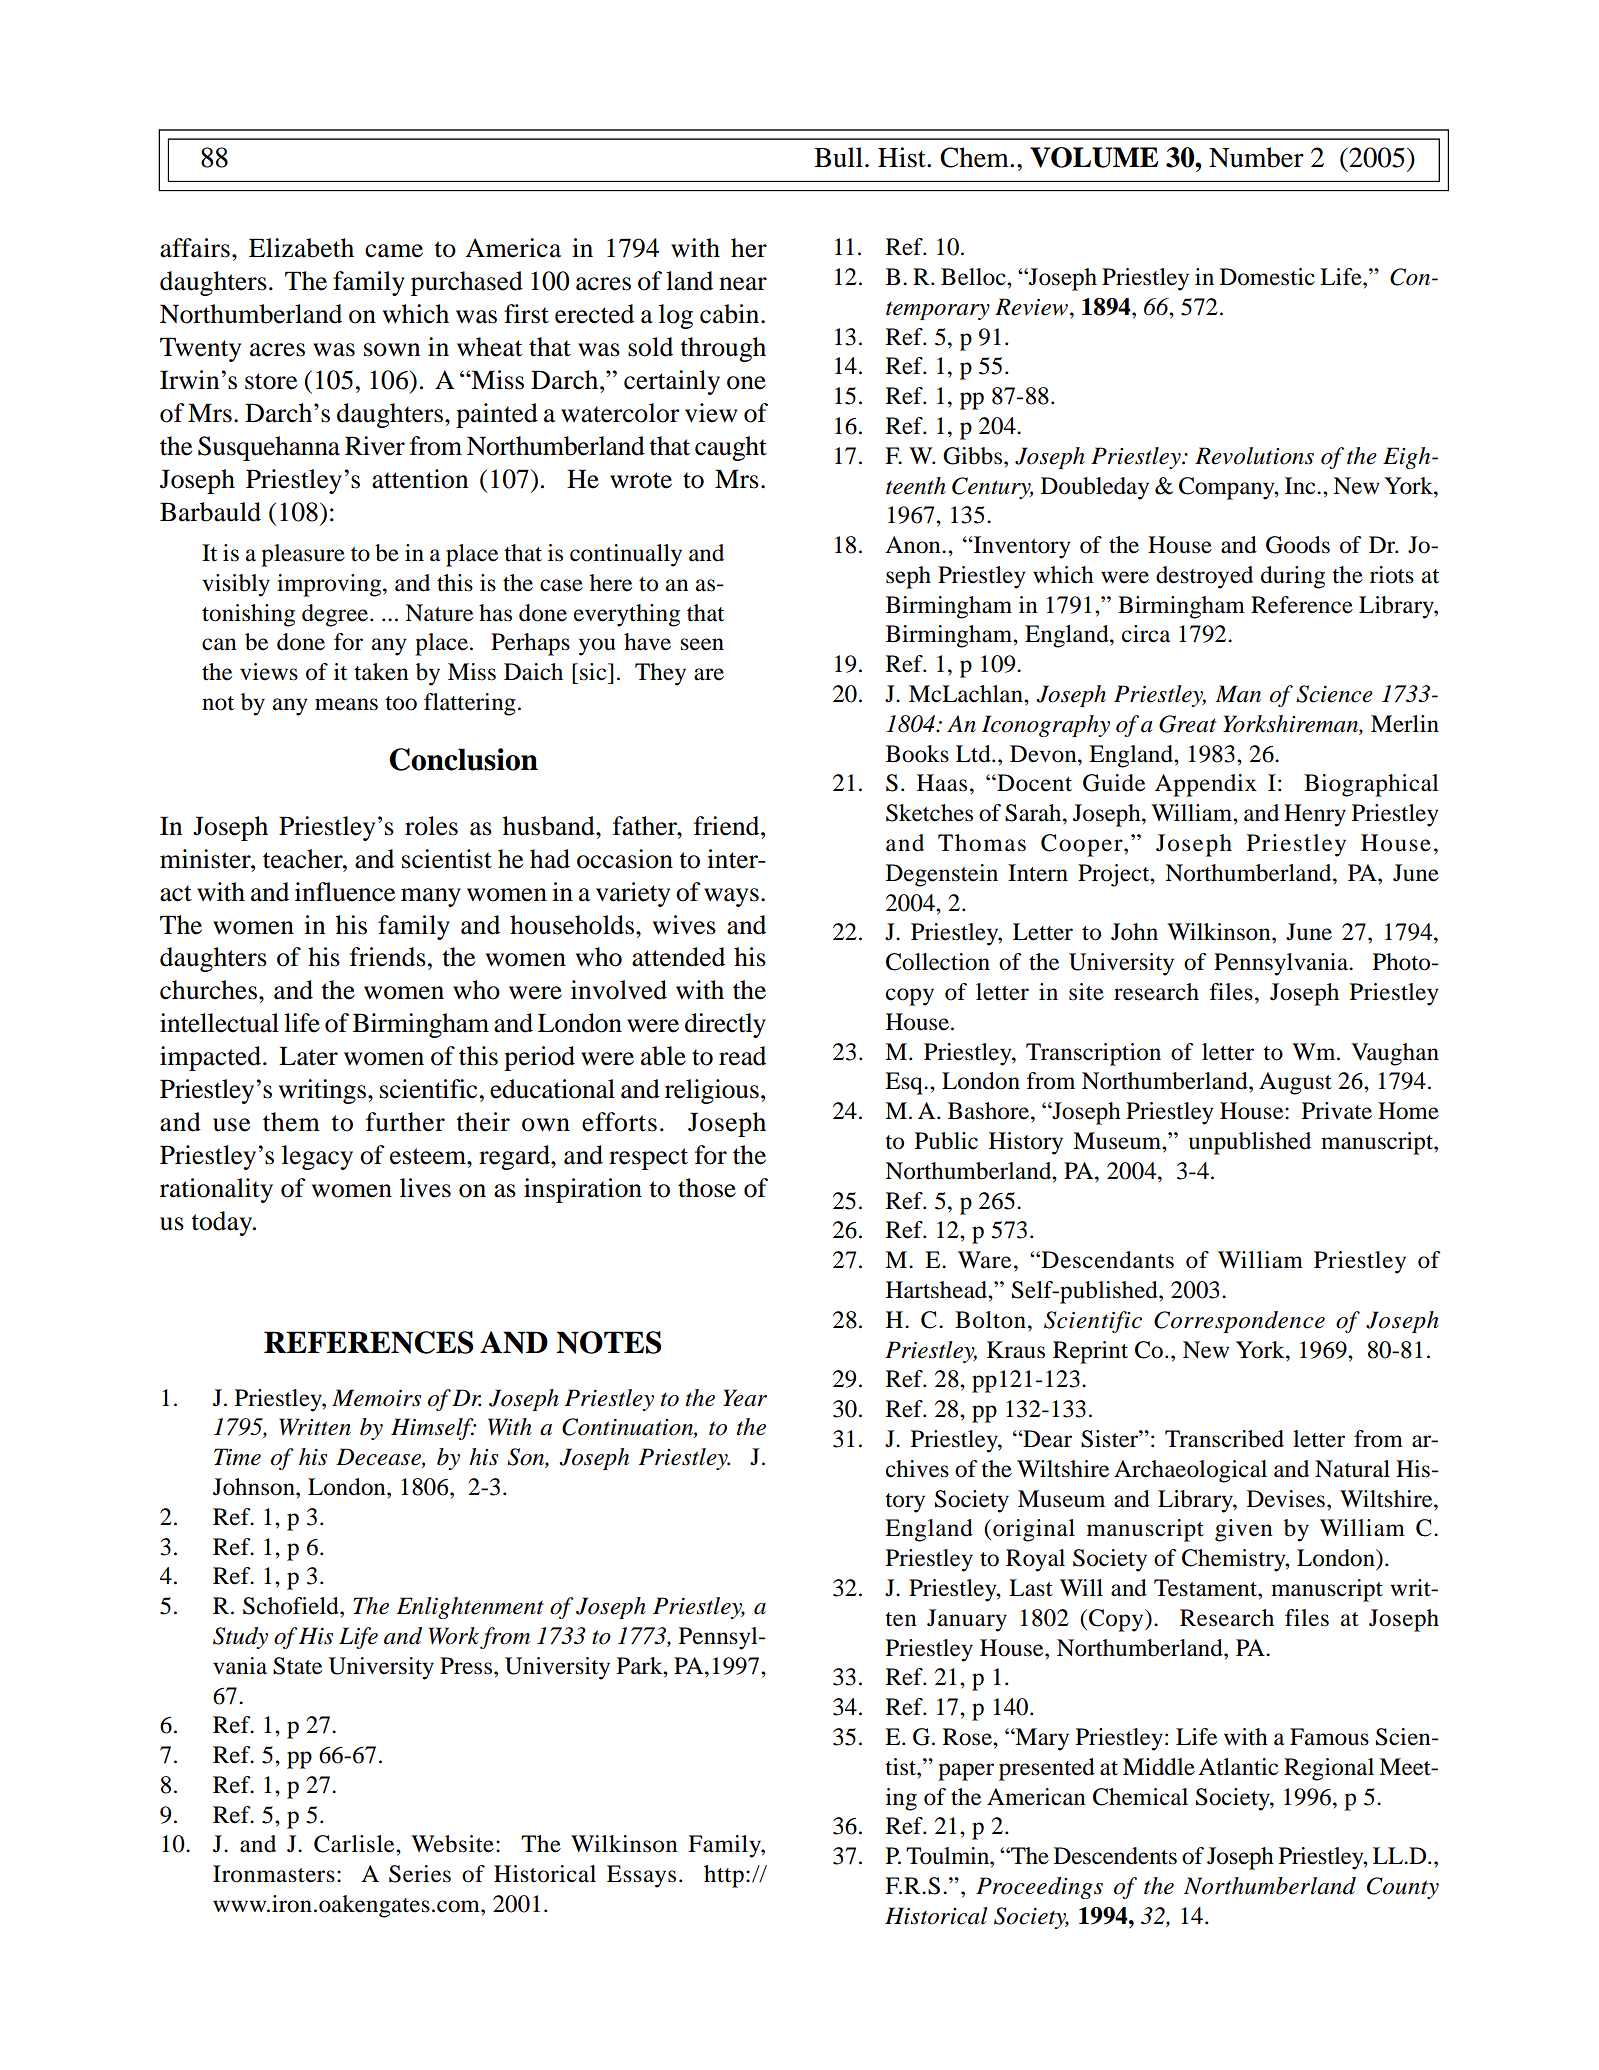  I want to click on August, so click(1295, 1083).
